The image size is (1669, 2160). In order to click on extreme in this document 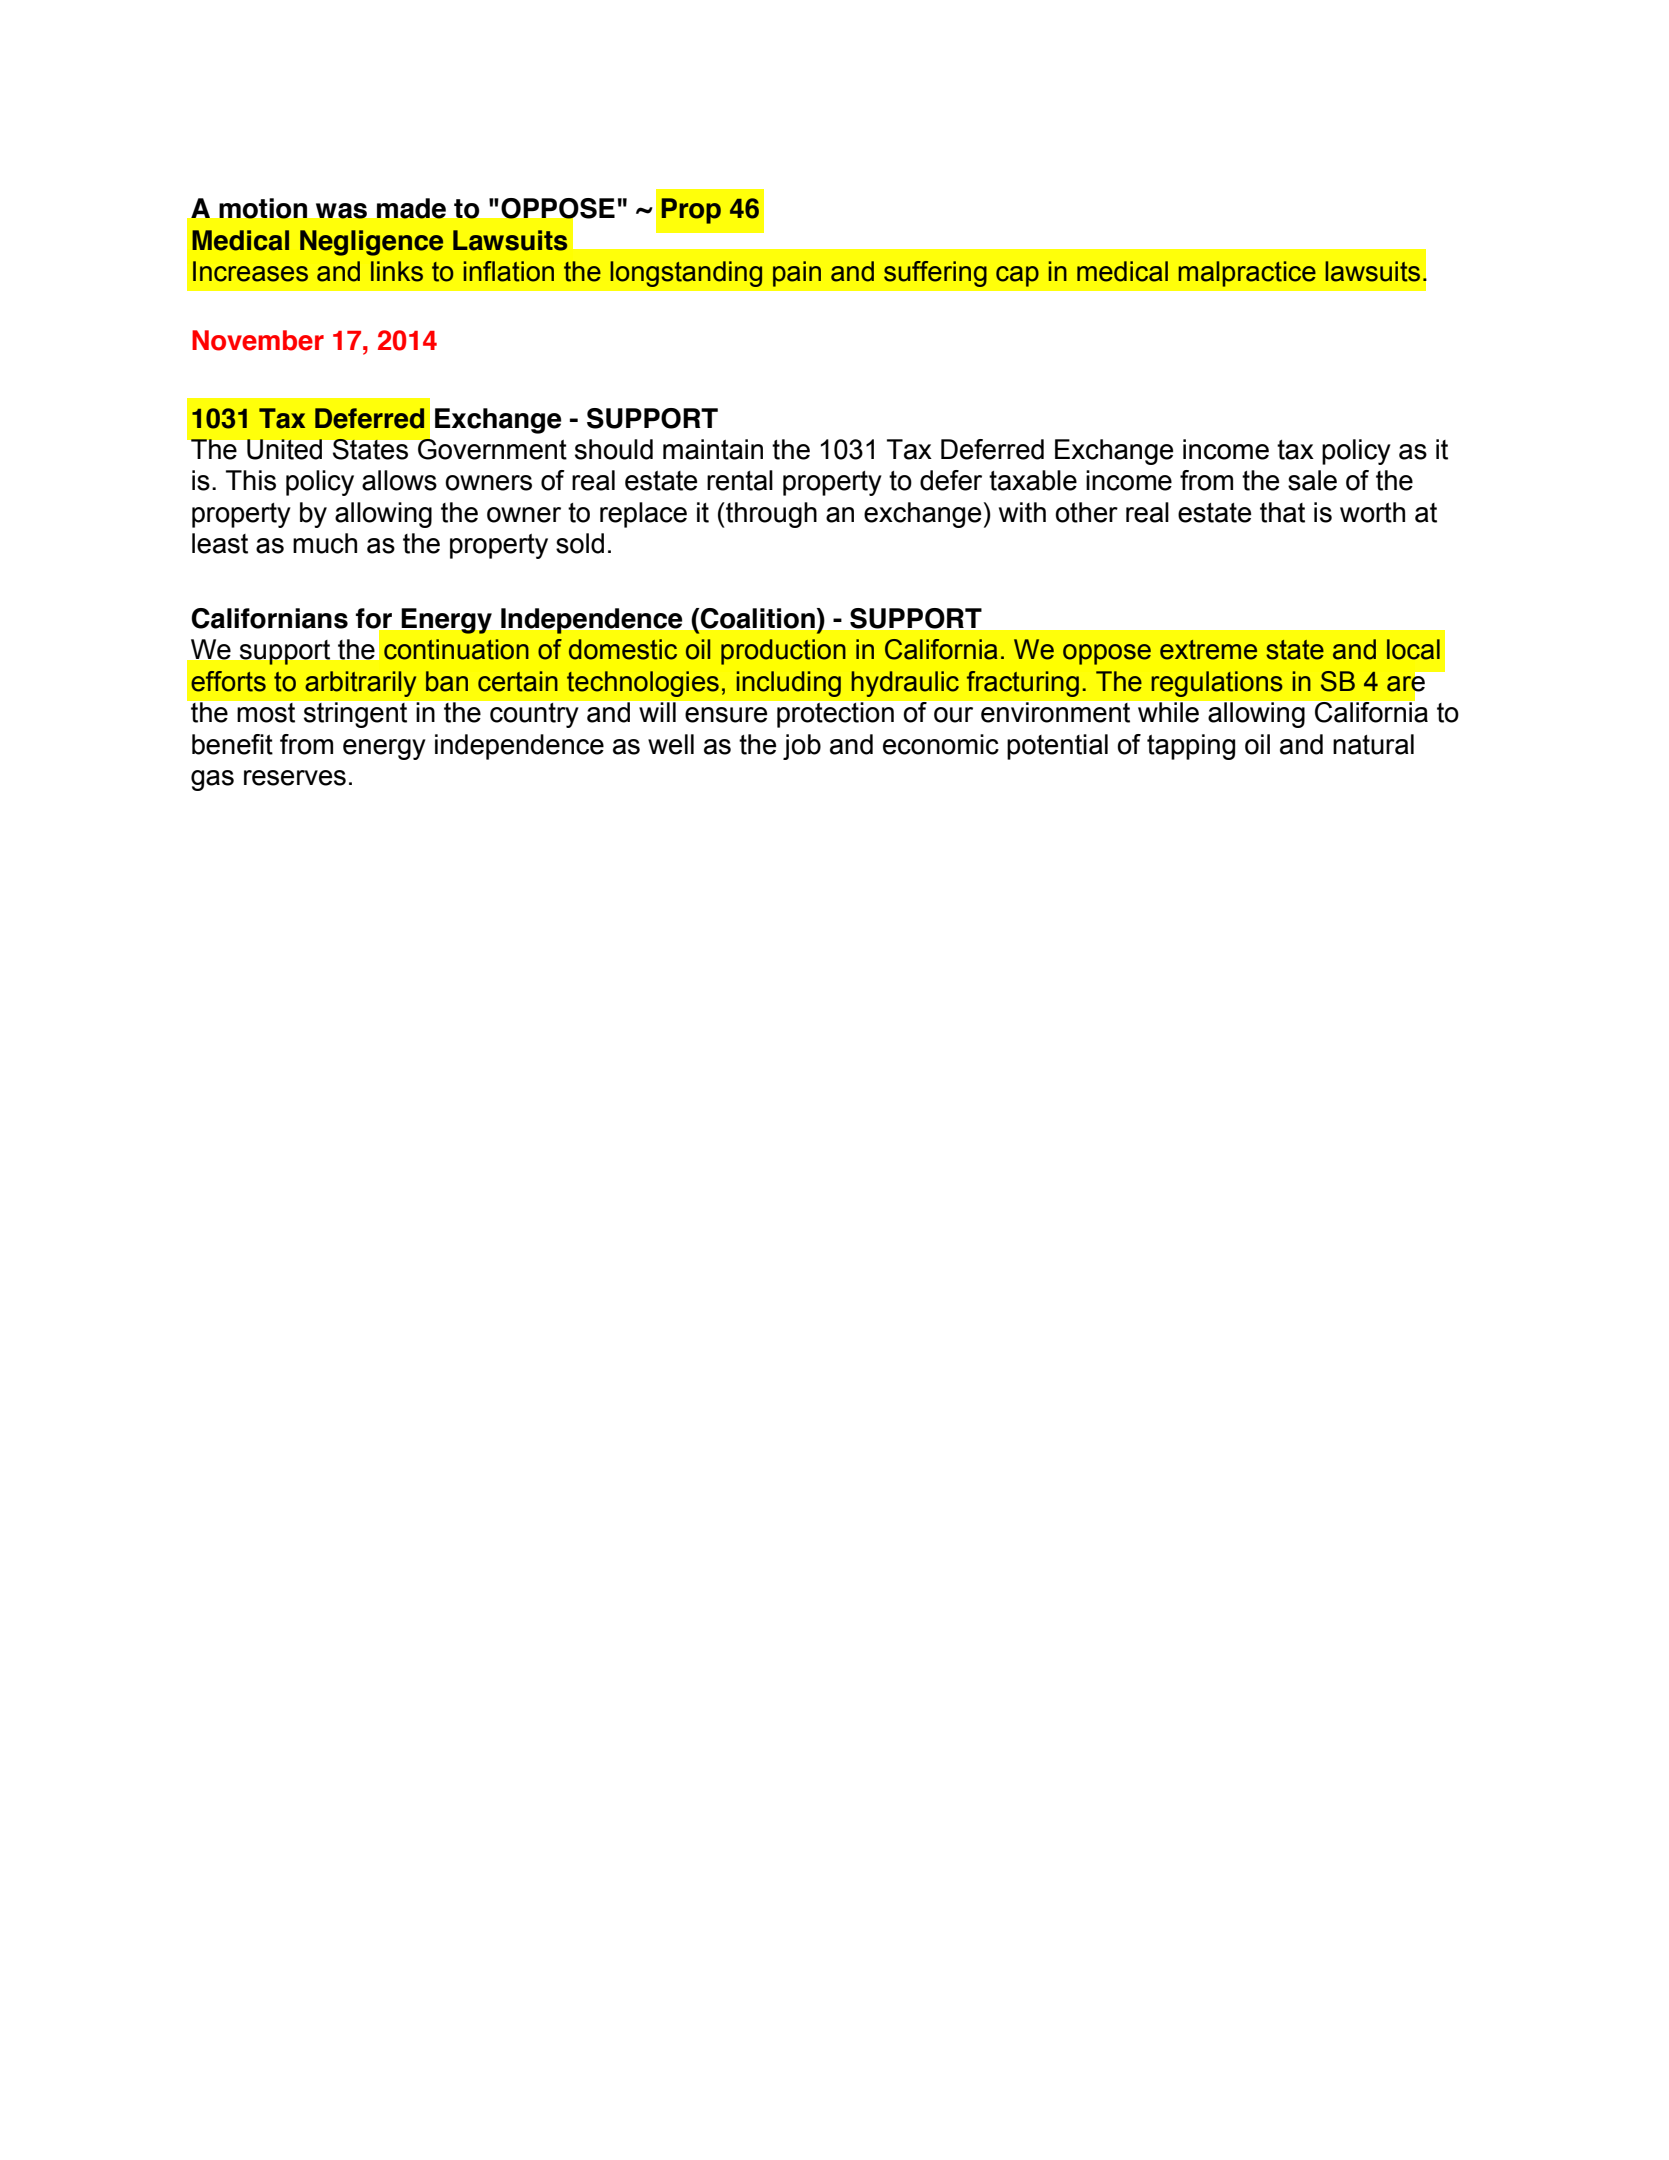, I will do `click(1208, 650)`.
